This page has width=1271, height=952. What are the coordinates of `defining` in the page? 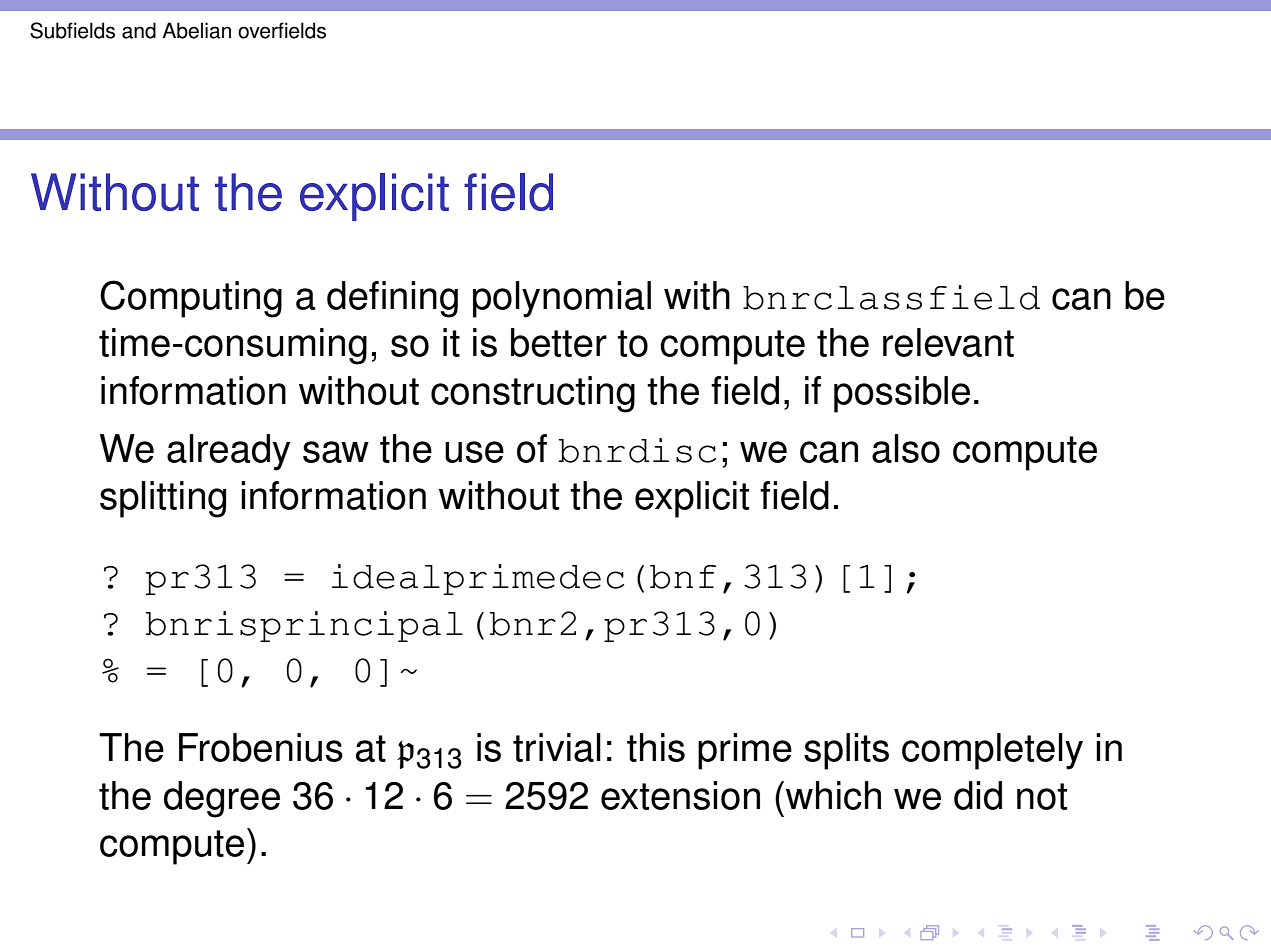 It's located at (392, 299).
